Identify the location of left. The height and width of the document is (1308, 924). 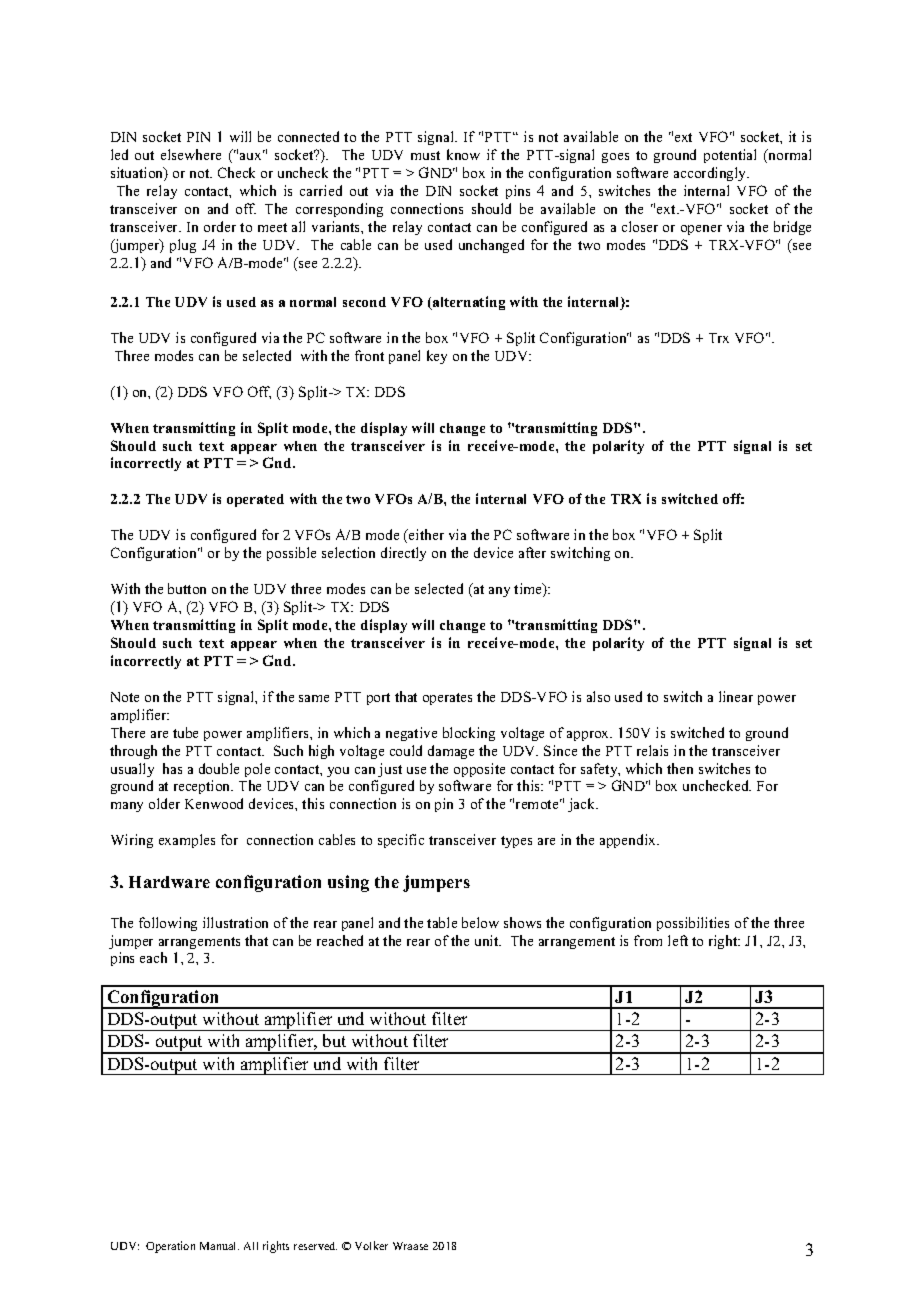
(678, 940).
